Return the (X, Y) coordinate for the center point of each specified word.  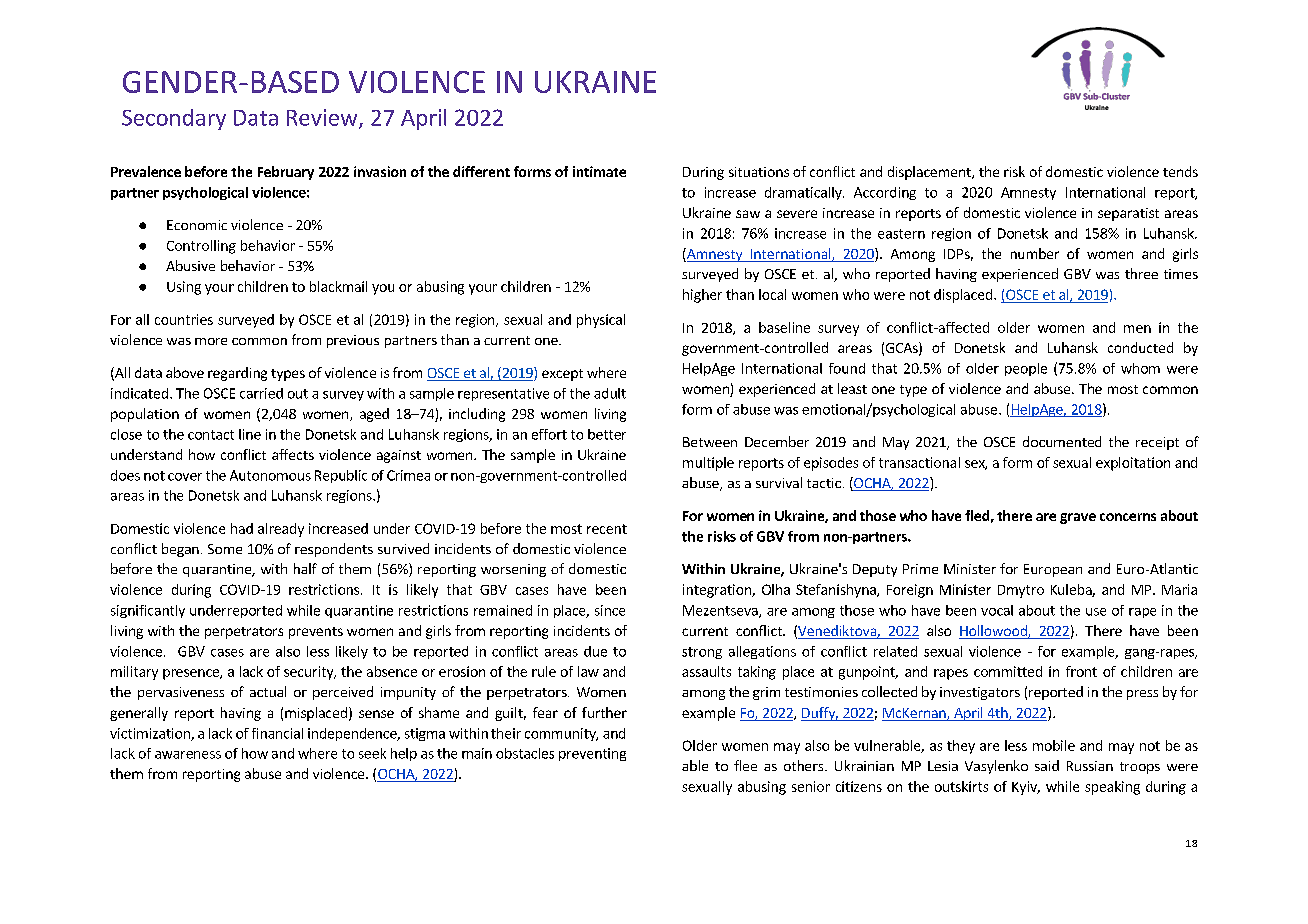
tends (1180, 171)
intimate (599, 171)
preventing (592, 754)
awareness (188, 755)
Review (323, 118)
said (1047, 765)
